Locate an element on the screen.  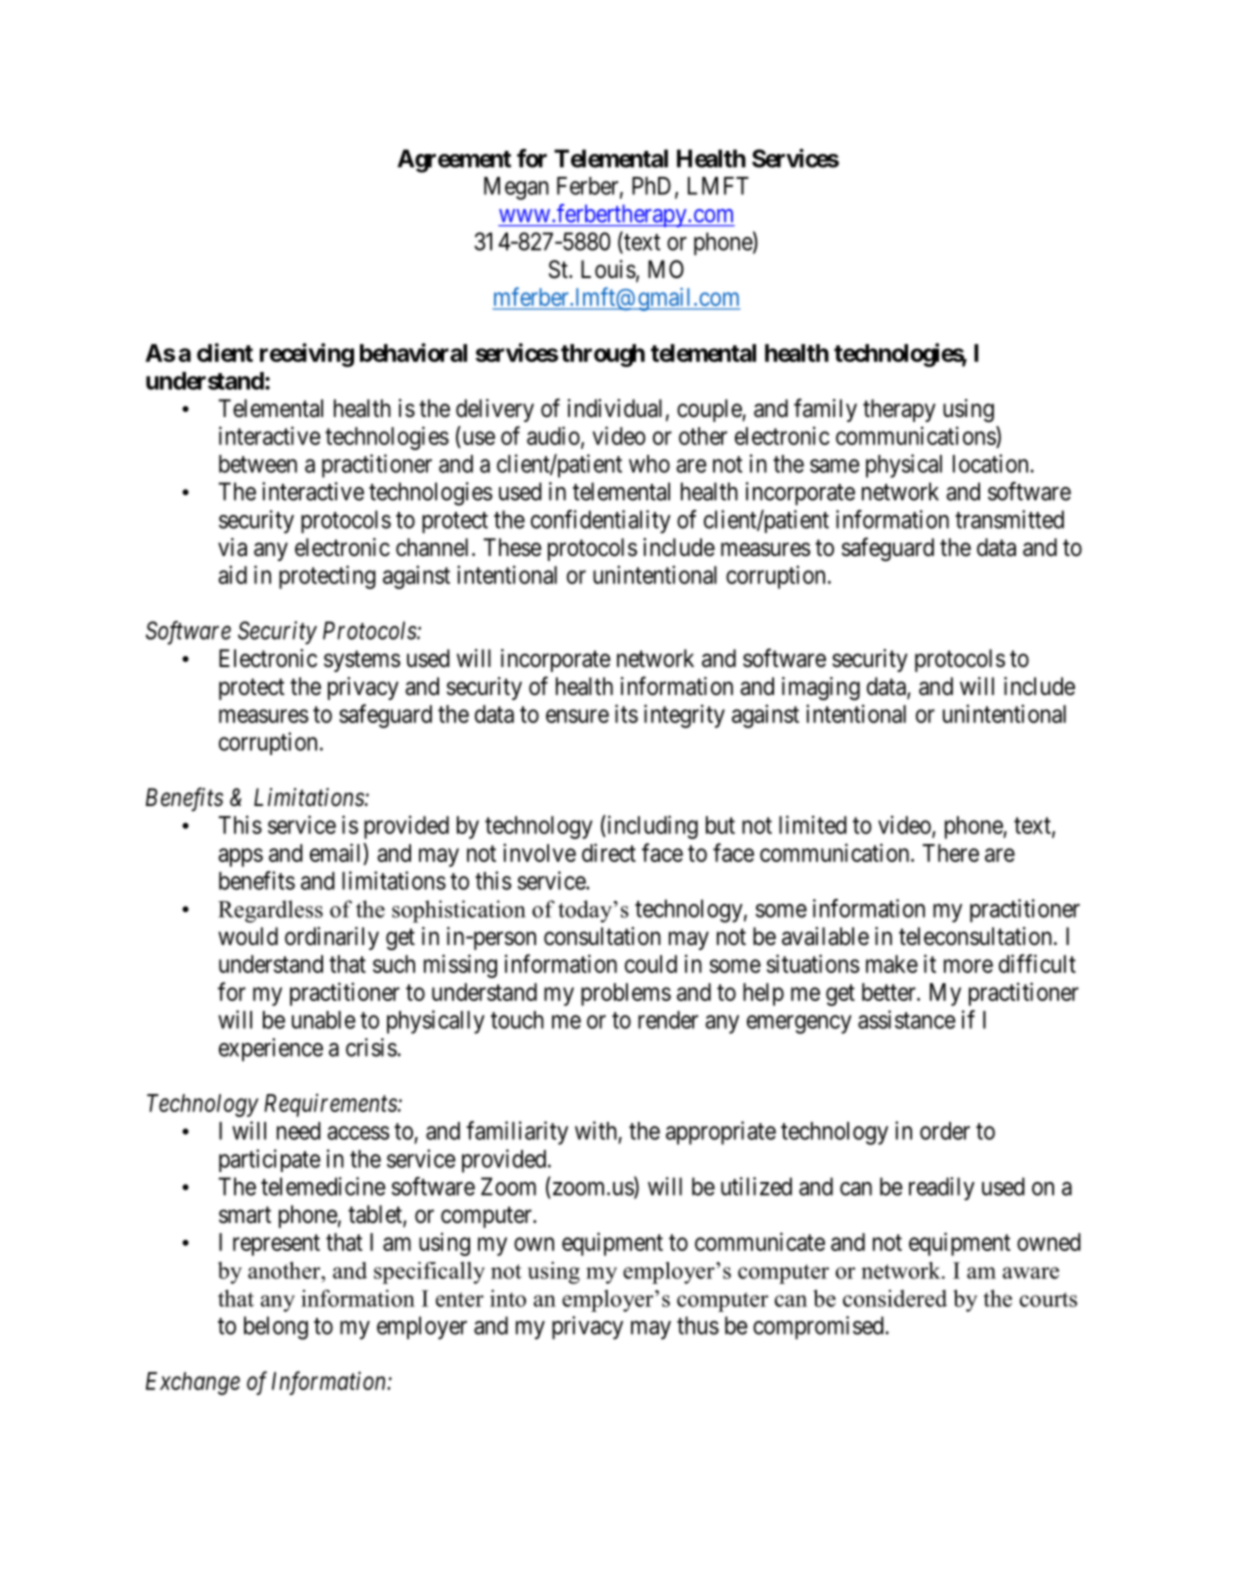
between is located at coordinates (258, 464).
